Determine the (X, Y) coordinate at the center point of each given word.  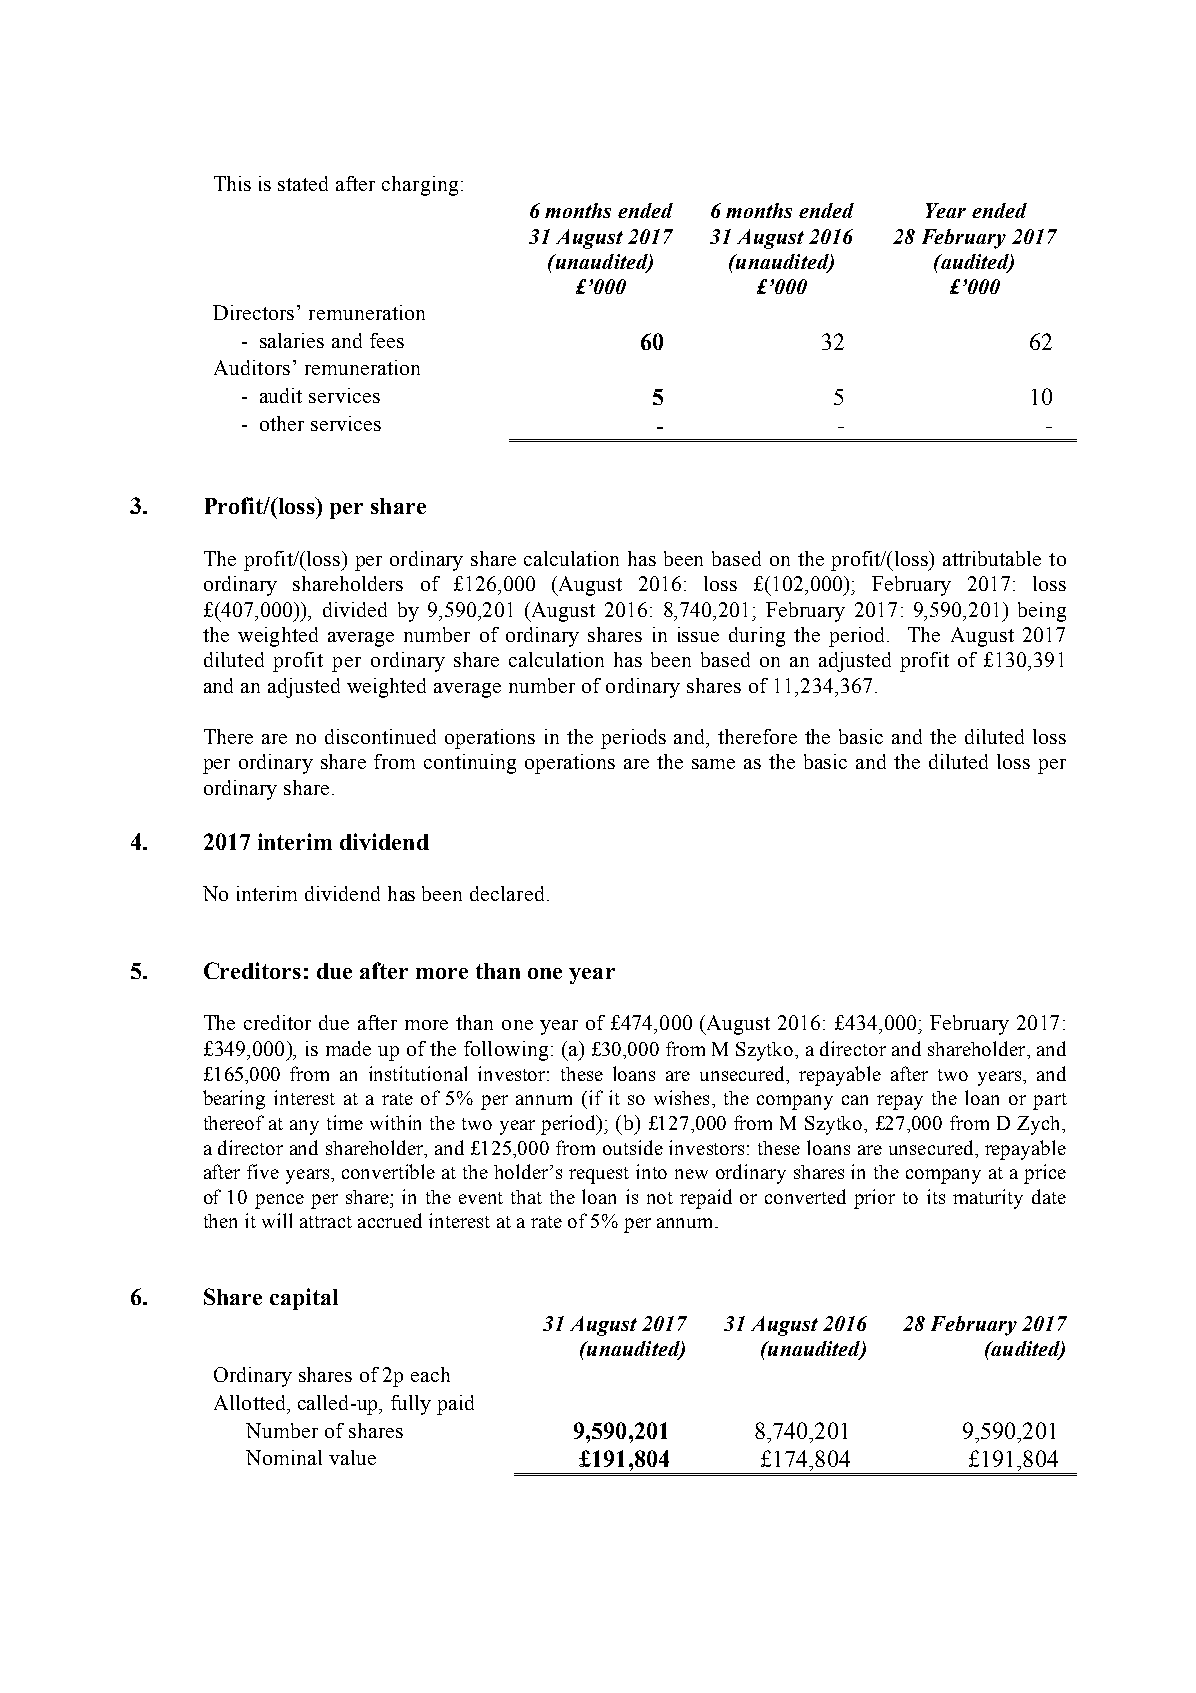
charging (420, 186)
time (345, 1122)
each (430, 1374)
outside (633, 1147)
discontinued (380, 736)
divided (355, 609)
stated (303, 183)
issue (698, 634)
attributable (992, 558)
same (713, 764)
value (352, 1457)
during (757, 637)
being (1042, 612)
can (855, 1100)
